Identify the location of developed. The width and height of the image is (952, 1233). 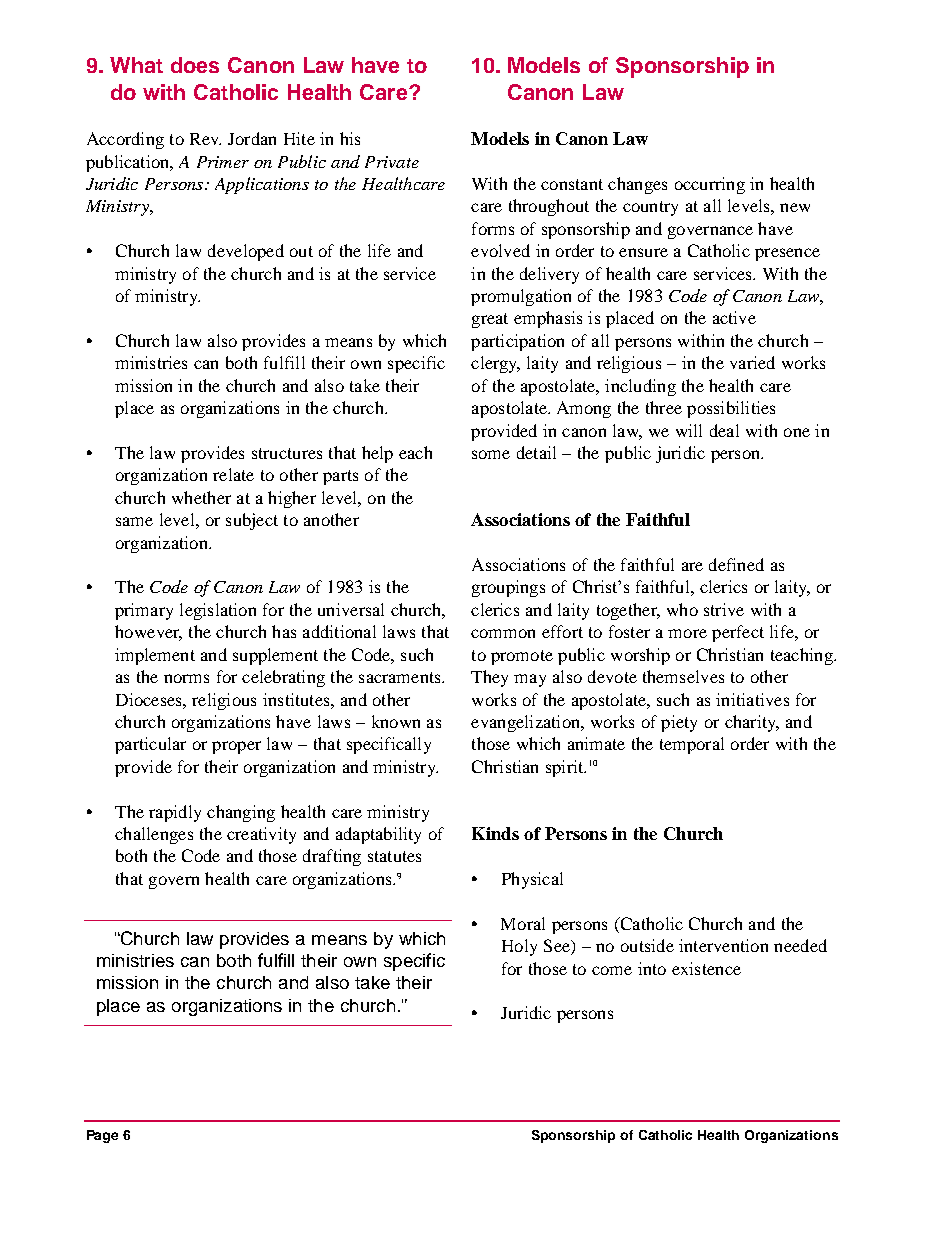
(246, 252).
